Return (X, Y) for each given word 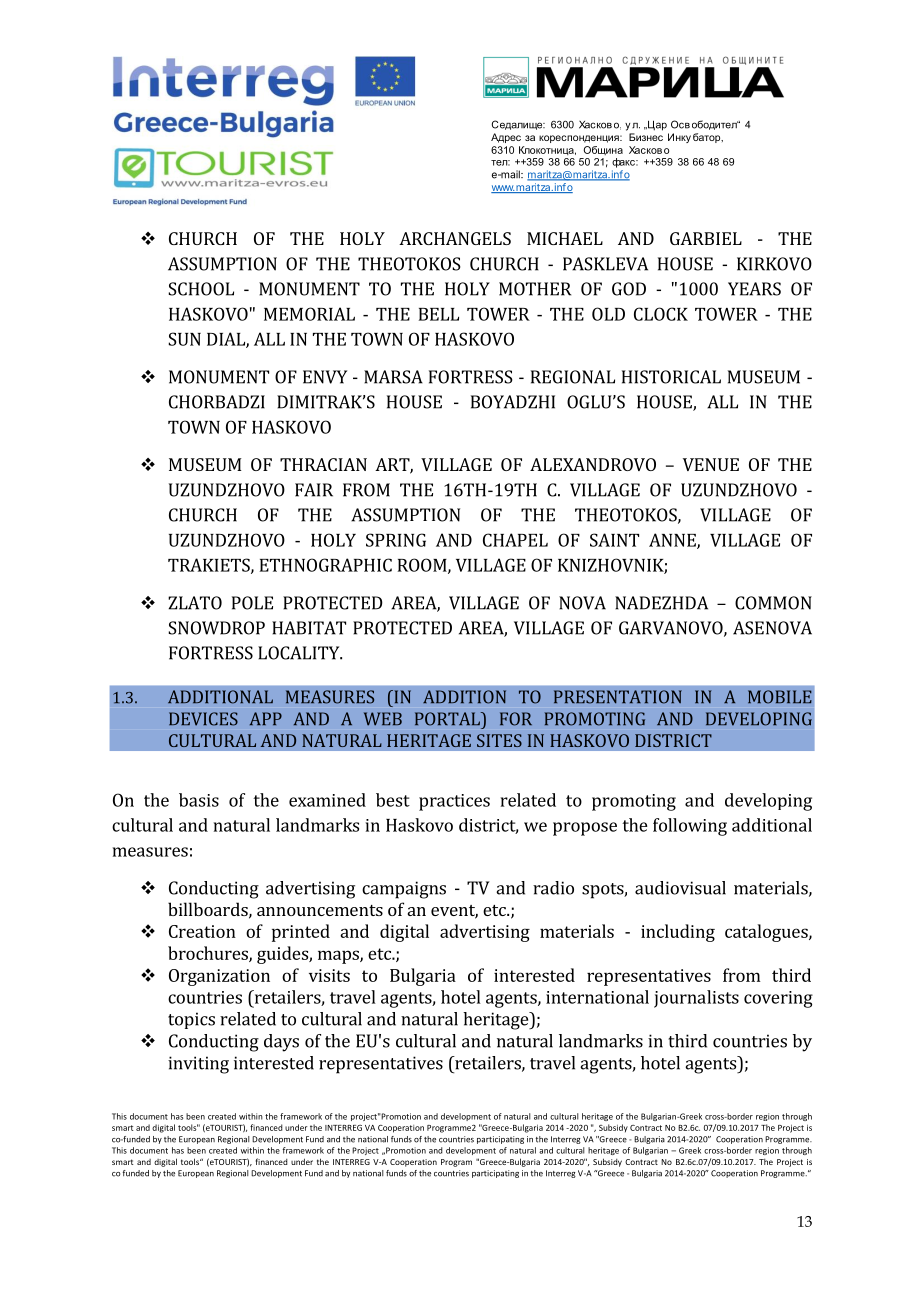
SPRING (396, 540)
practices (454, 802)
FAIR (314, 490)
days (281, 1043)
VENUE (711, 464)
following (690, 827)
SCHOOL (201, 289)
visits (329, 975)
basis (199, 800)
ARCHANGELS (455, 238)
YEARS (754, 289)
